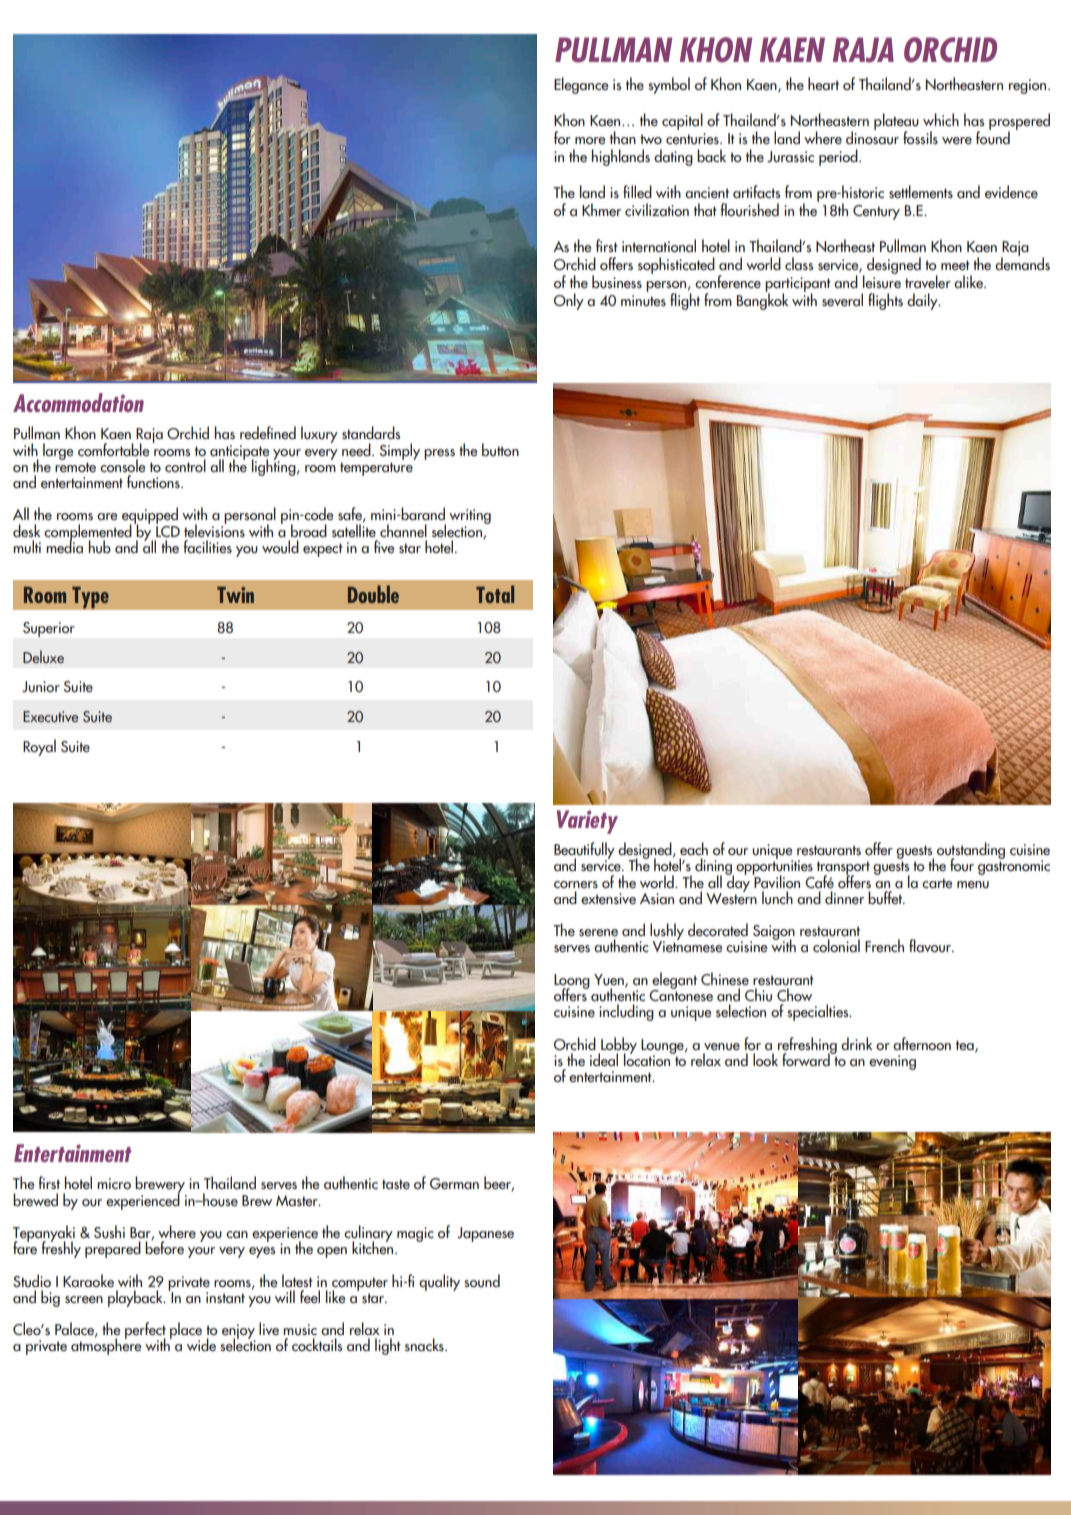  What do you see at coordinates (587, 822) in the image?
I see `Variety` at bounding box center [587, 822].
